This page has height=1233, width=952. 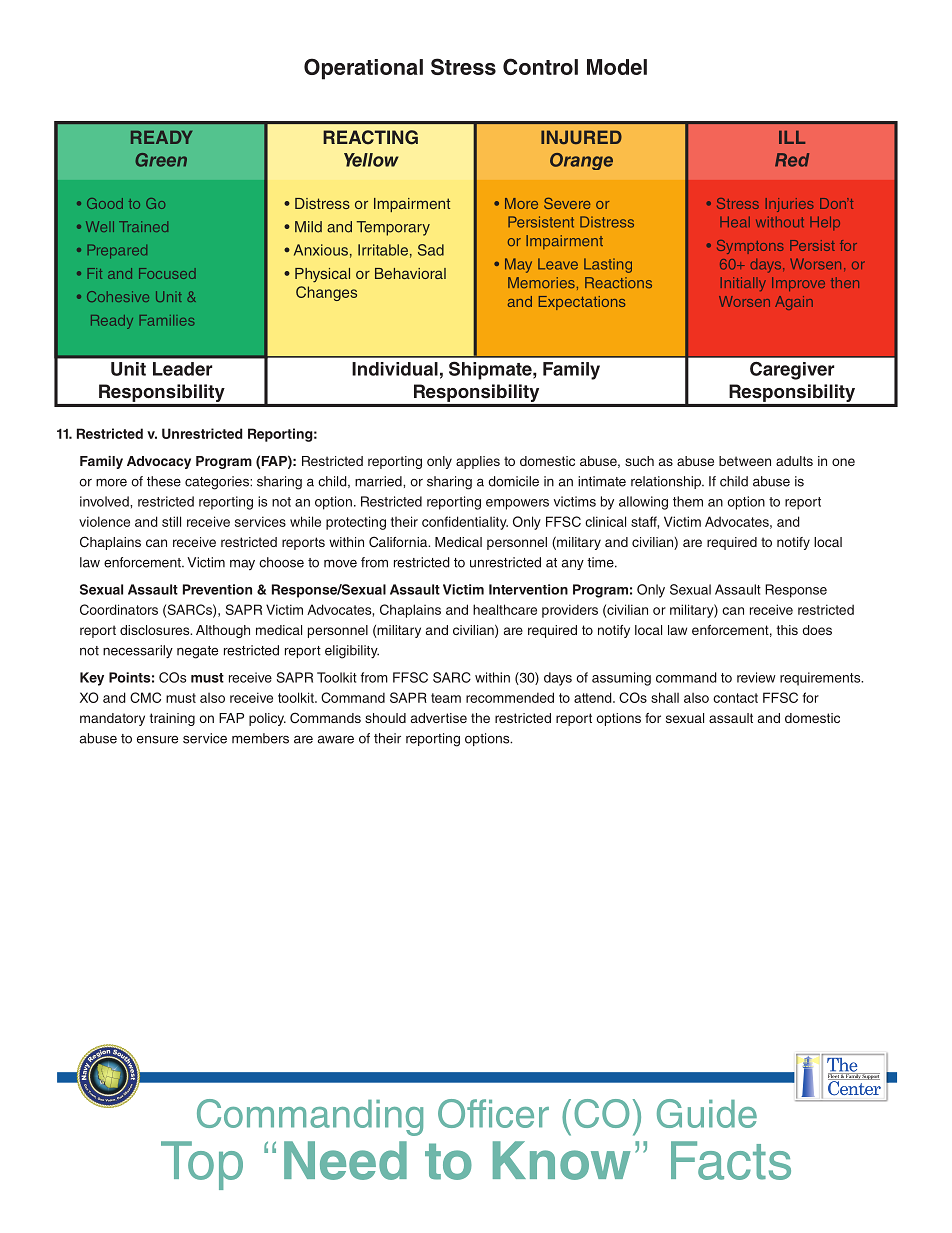 What do you see at coordinates (478, 462) in the page?
I see `applies` at bounding box center [478, 462].
